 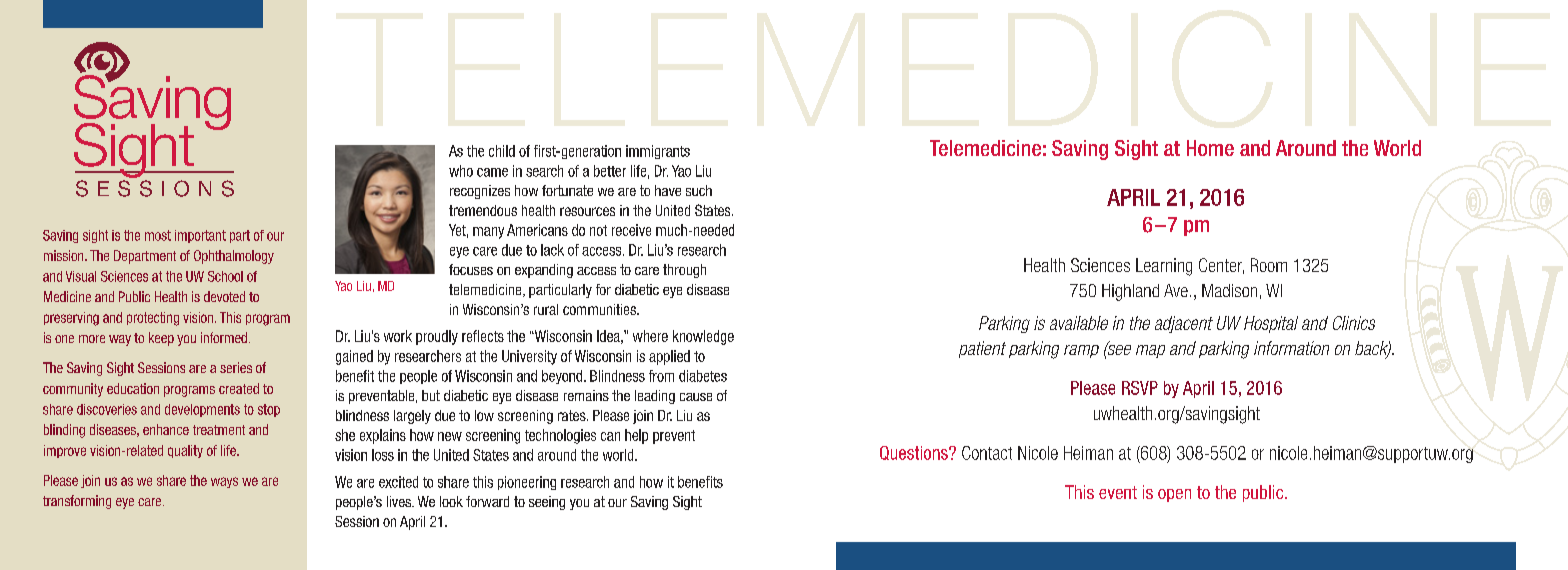 I want to click on adjacent, so click(x=1184, y=324).
